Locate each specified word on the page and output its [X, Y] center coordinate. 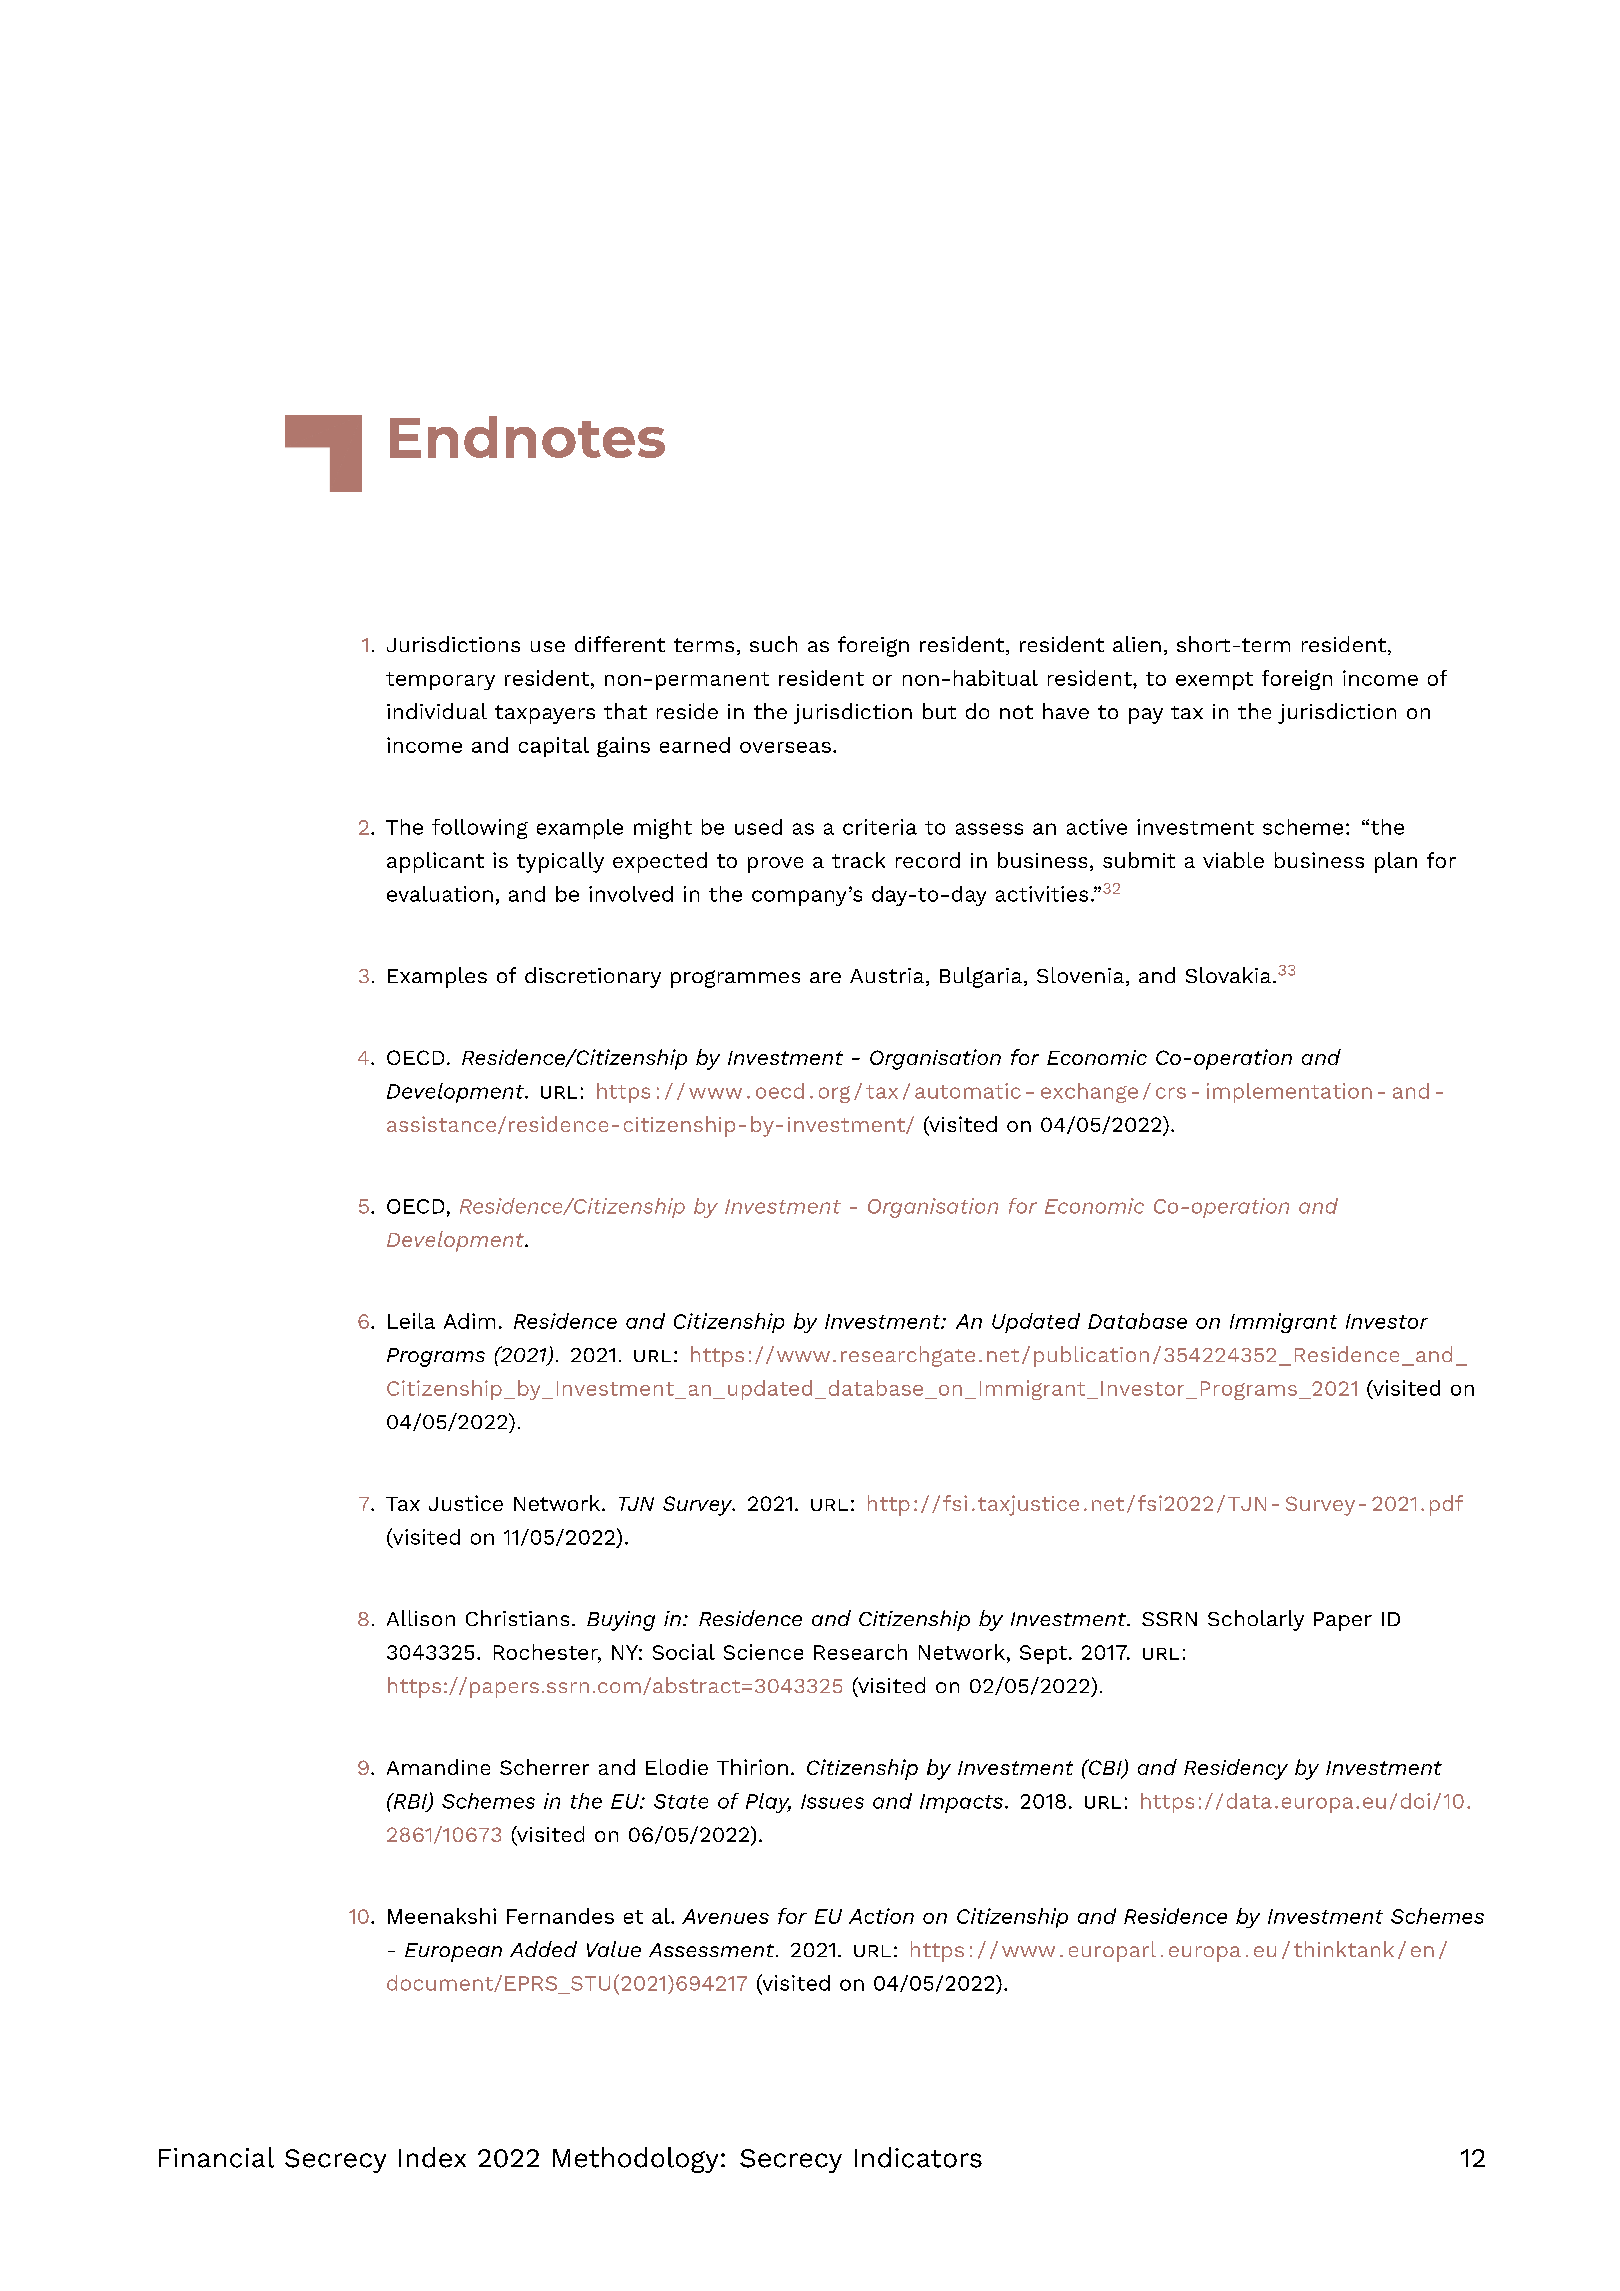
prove [775, 865]
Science [763, 1652]
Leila [411, 1321]
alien [1137, 644]
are [825, 977]
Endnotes [527, 437]
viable [1233, 860]
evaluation [440, 894]
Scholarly [1256, 1620]
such [773, 644]
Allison [421, 1618]
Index [432, 2157]
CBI [1105, 1768]
